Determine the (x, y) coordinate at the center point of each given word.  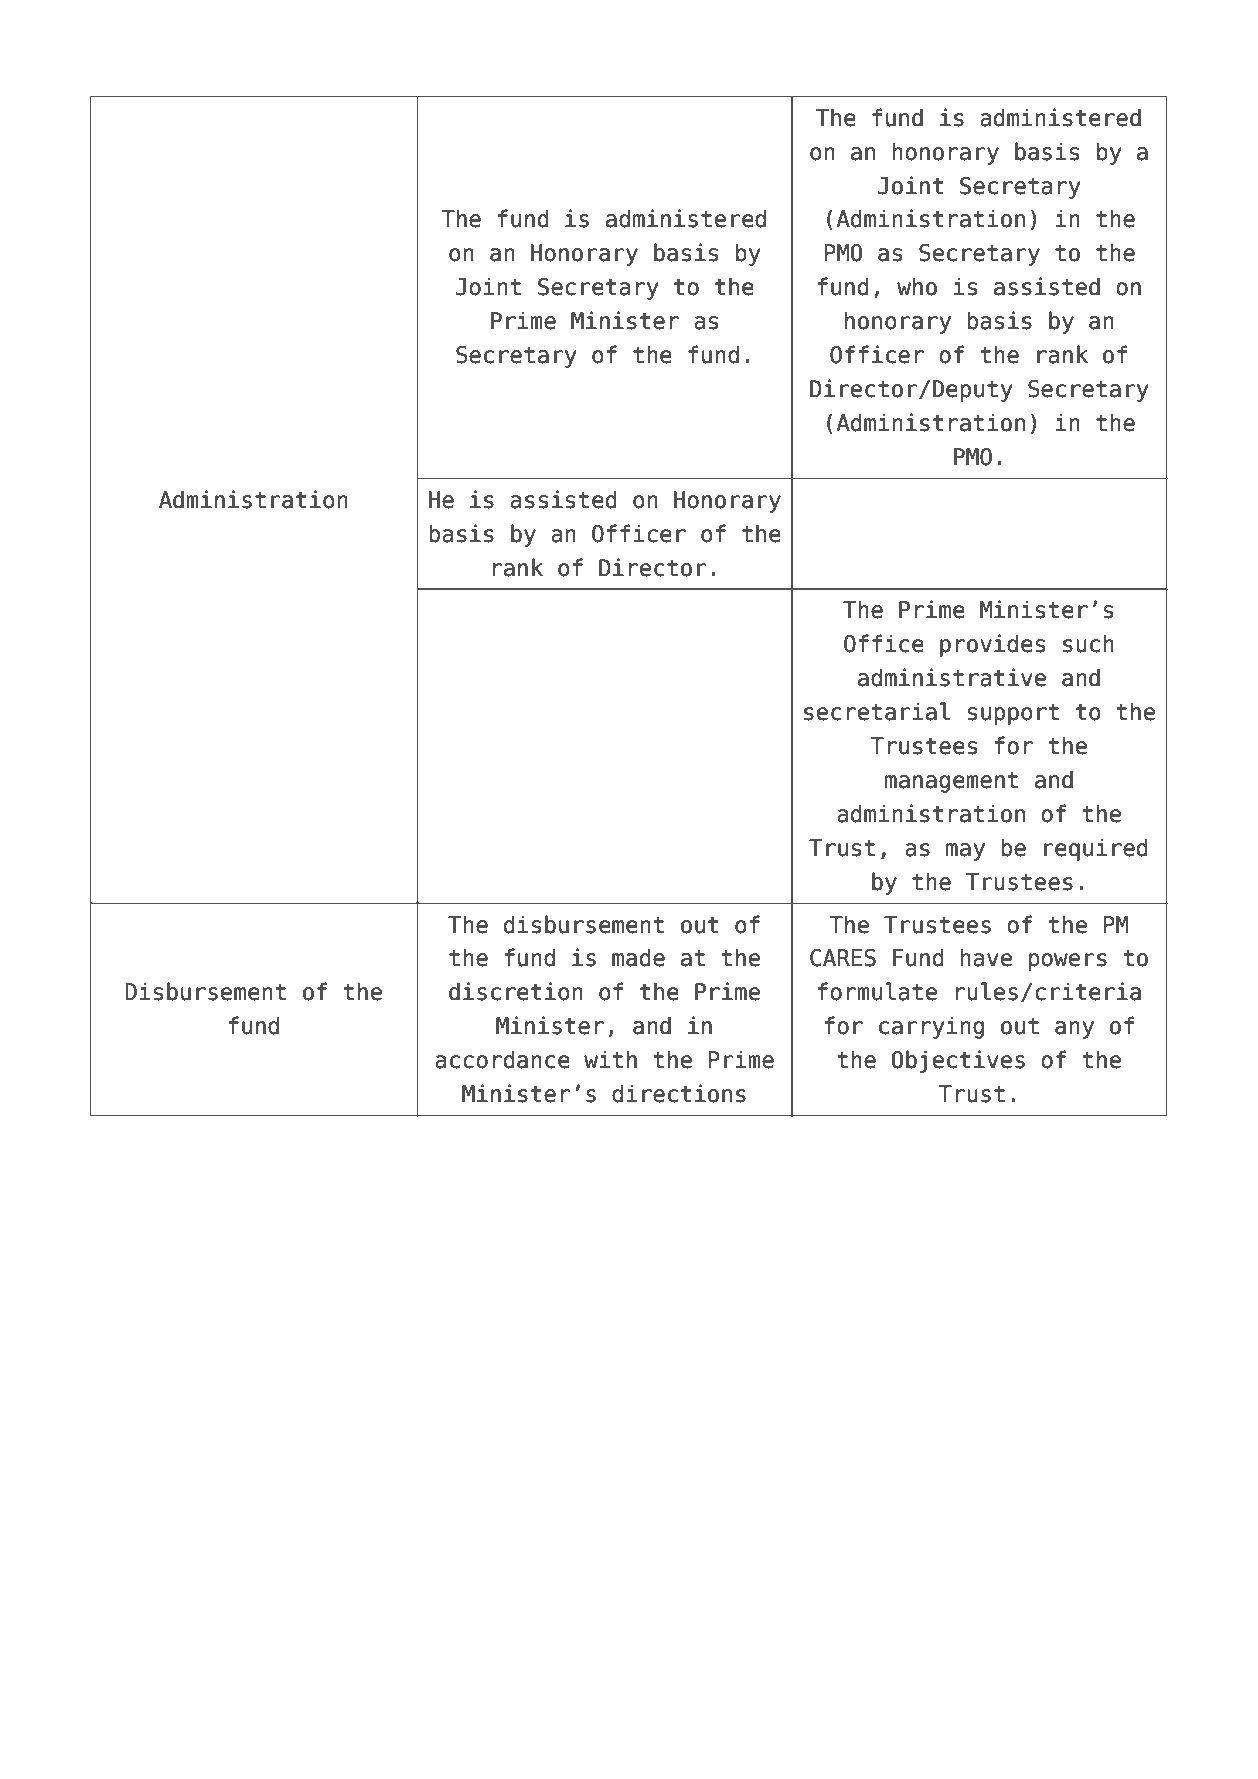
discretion (516, 991)
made (638, 957)
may (965, 852)
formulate (877, 991)
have (986, 957)
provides (992, 645)
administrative (952, 677)
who (917, 286)
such (1088, 643)
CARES (843, 958)
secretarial (877, 711)
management (951, 782)
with (610, 1059)
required (1096, 849)
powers (1068, 962)
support (1013, 714)
